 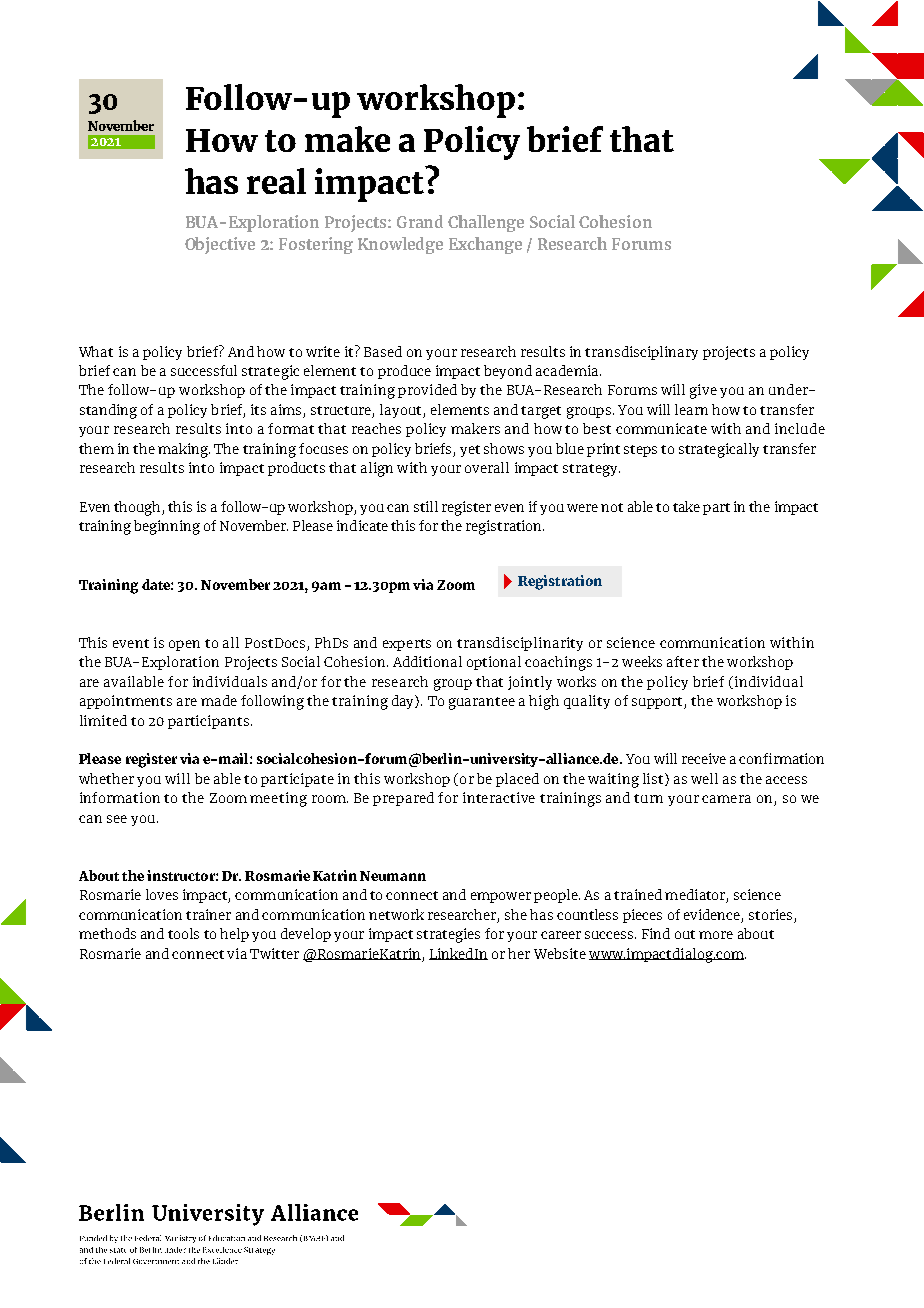 What do you see at coordinates (420, 221) in the screenshot?
I see `Grand` at bounding box center [420, 221].
